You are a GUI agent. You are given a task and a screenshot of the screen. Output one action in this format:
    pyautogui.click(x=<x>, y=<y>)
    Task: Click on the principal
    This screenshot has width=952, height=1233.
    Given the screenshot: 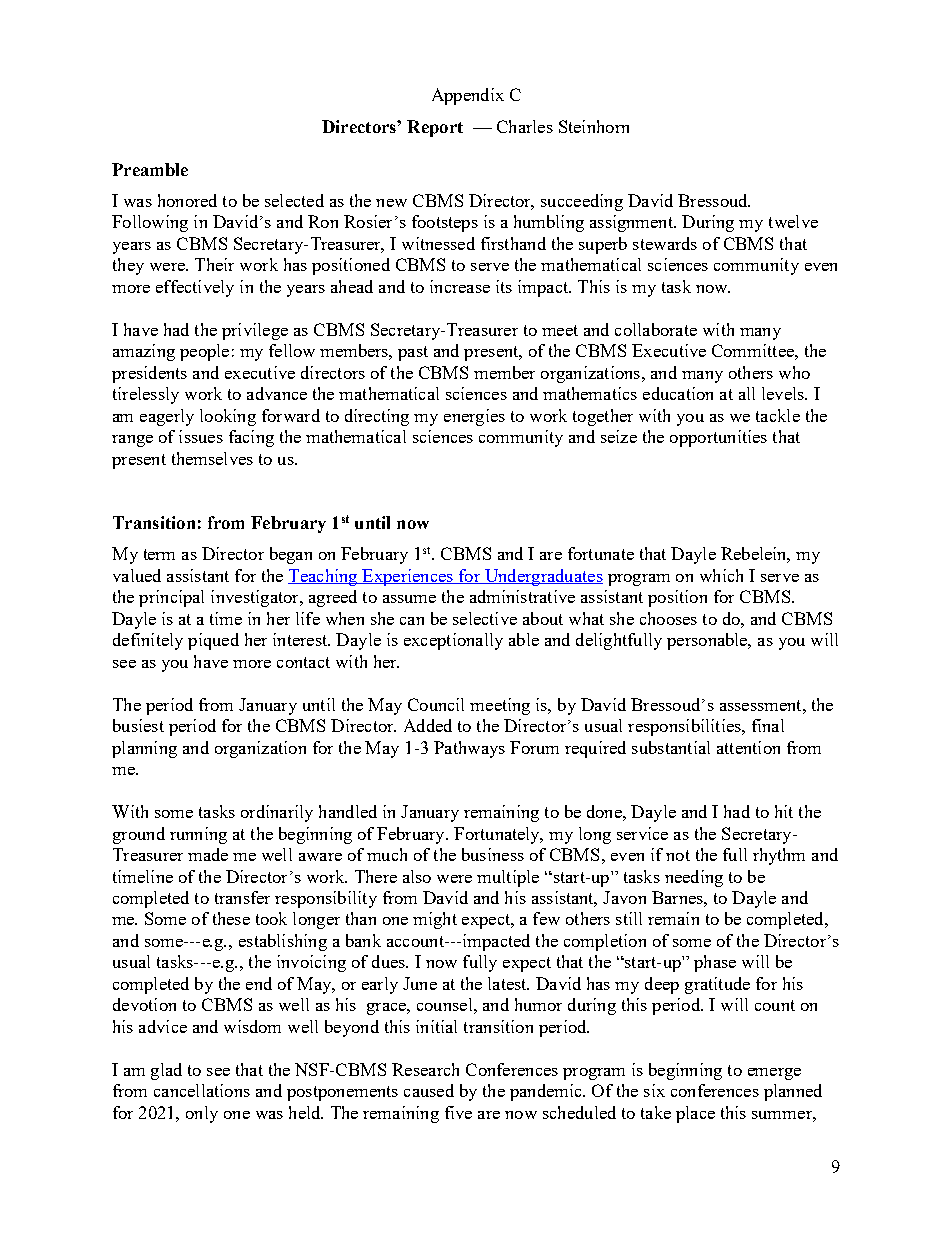 What is the action you would take?
    pyautogui.click(x=171, y=598)
